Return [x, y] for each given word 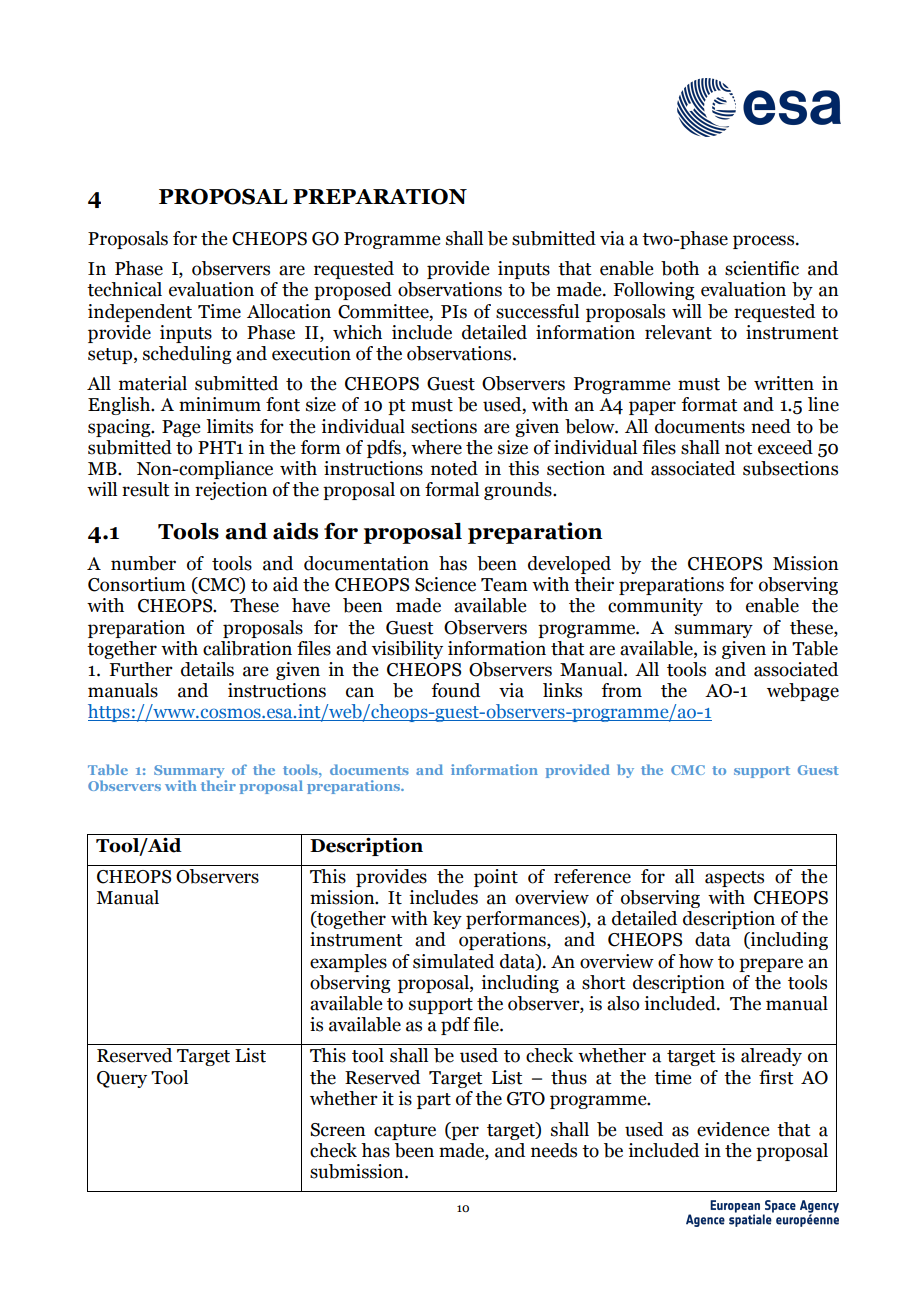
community [655, 607]
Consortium [137, 584]
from [622, 690]
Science [445, 584]
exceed [785, 447]
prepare [771, 965]
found [456, 690]
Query [122, 1079]
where [436, 447]
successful [537, 311]
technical [124, 289]
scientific [762, 268]
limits [229, 426]
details [207, 669]
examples [348, 963]
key [447, 920]
